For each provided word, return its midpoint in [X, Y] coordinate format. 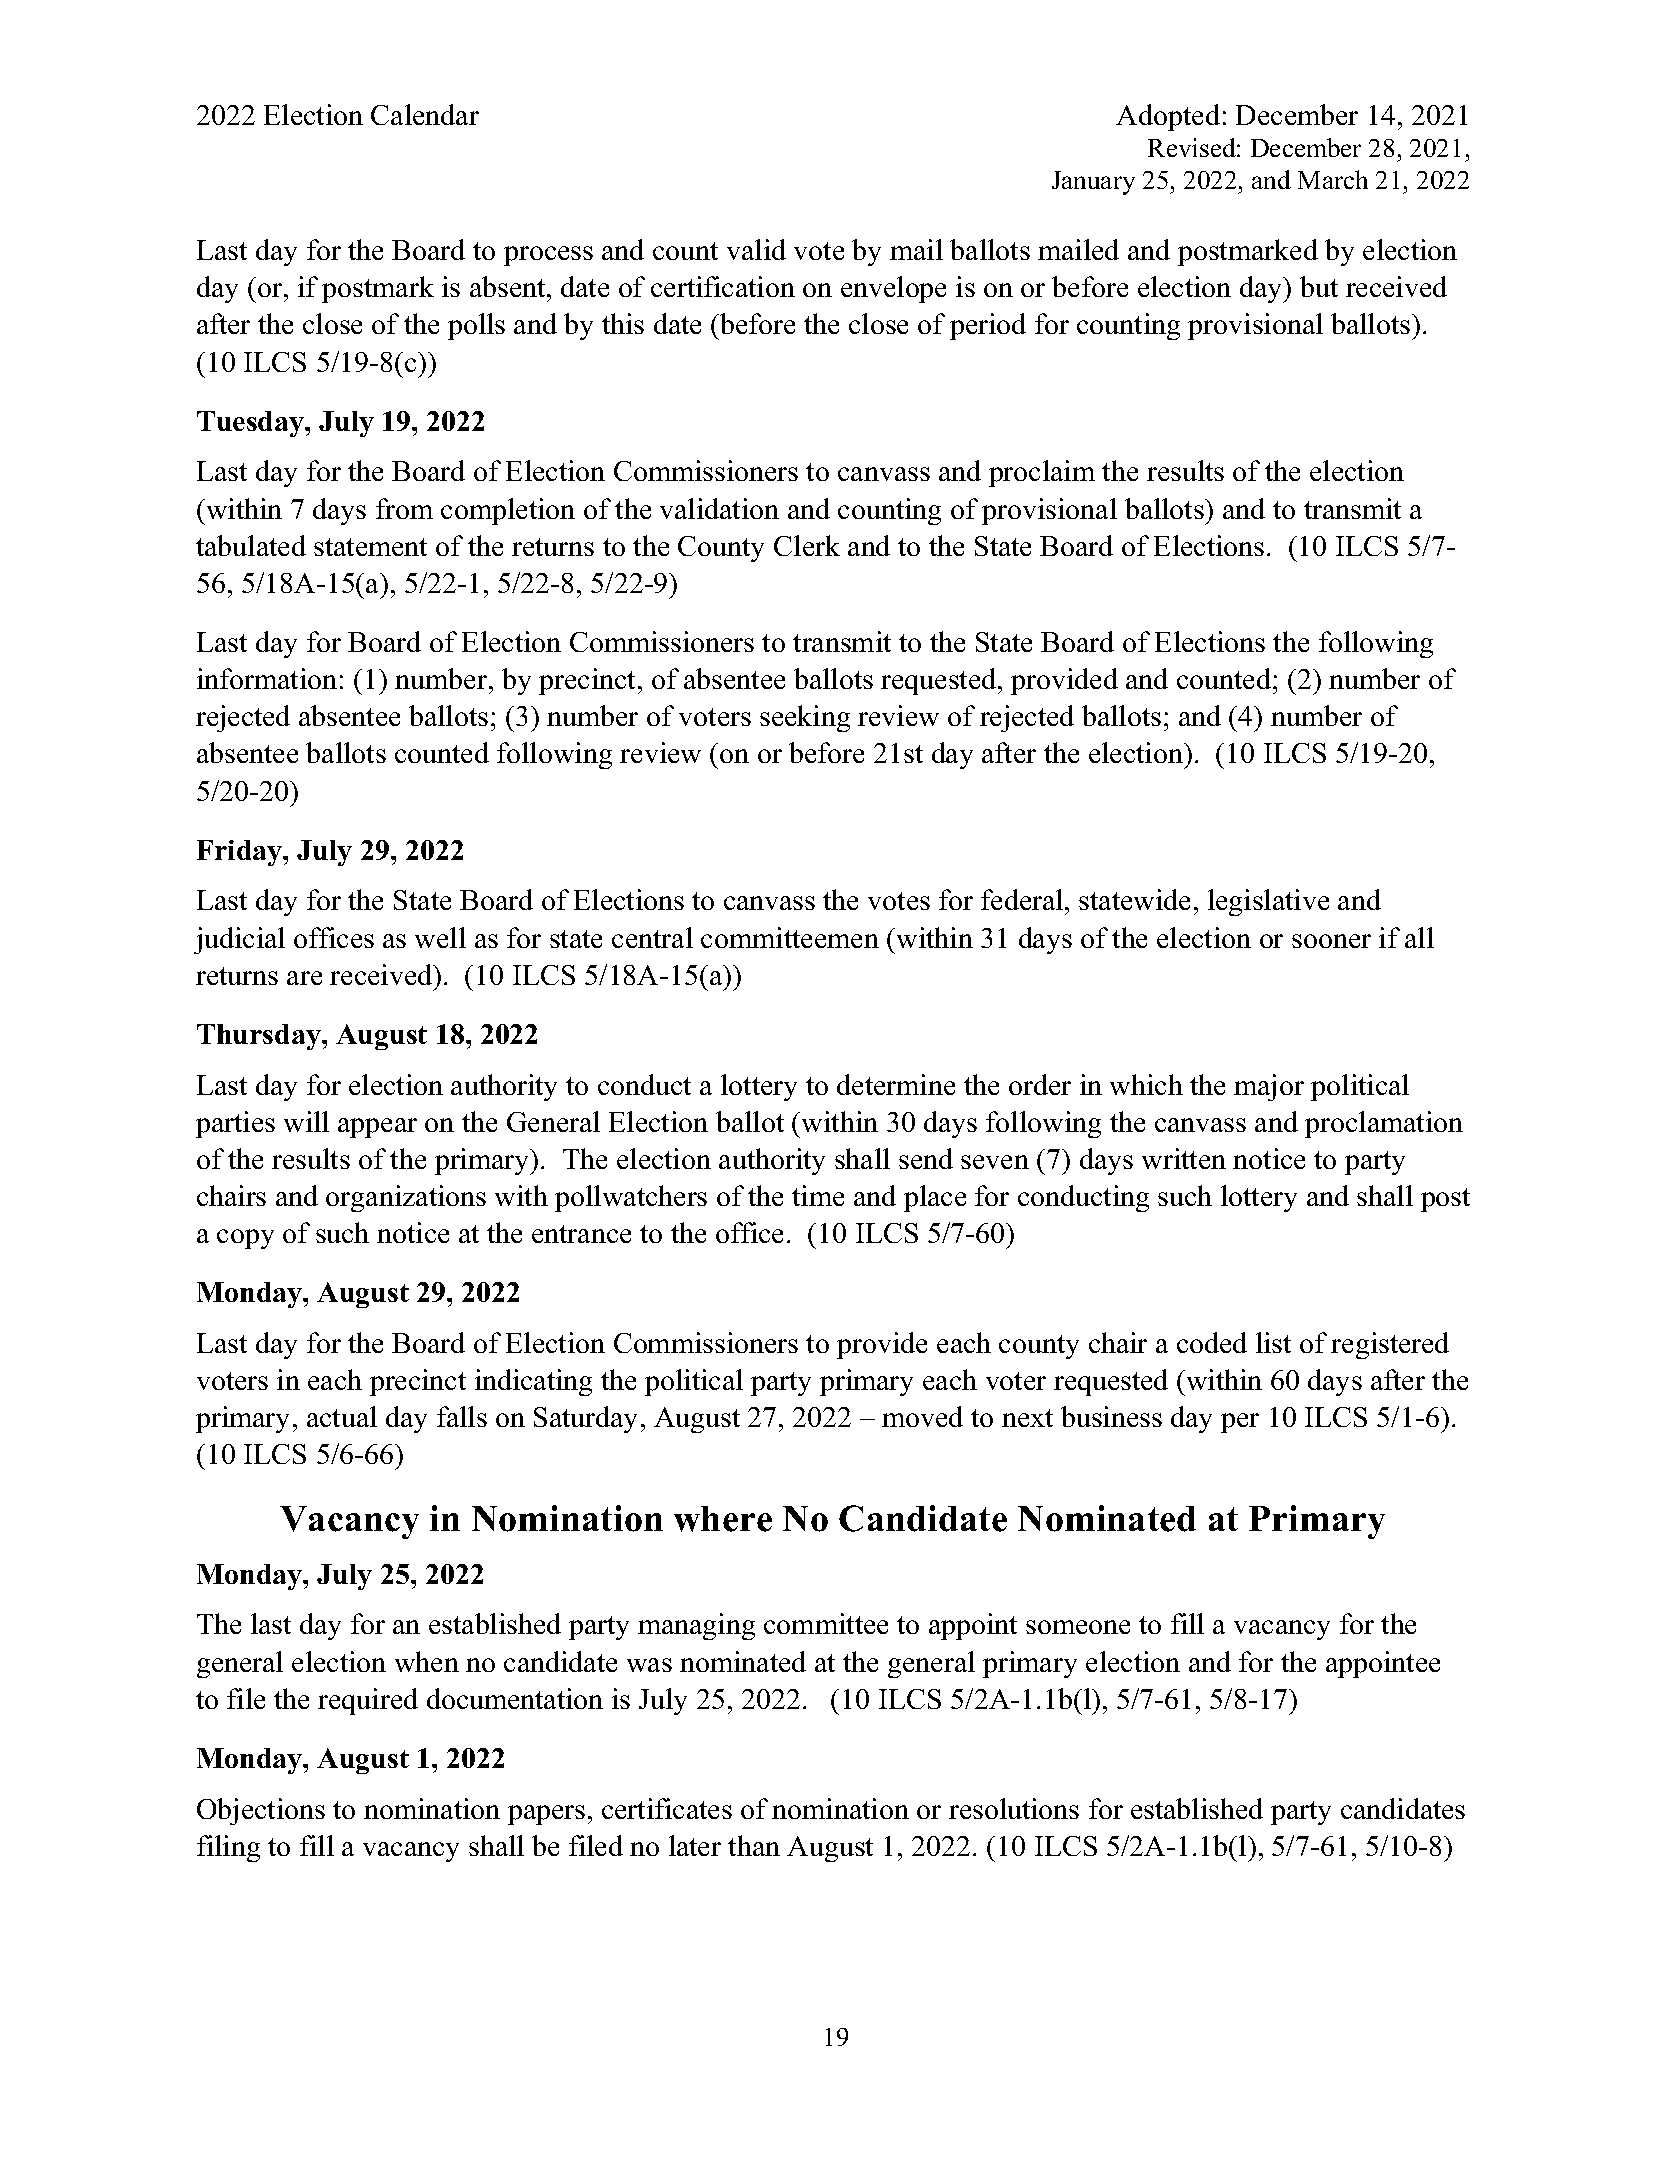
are [304, 978]
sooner [1331, 941]
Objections [261, 1811]
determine [896, 1084]
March [1333, 179]
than [754, 1845]
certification [723, 286]
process [548, 256]
